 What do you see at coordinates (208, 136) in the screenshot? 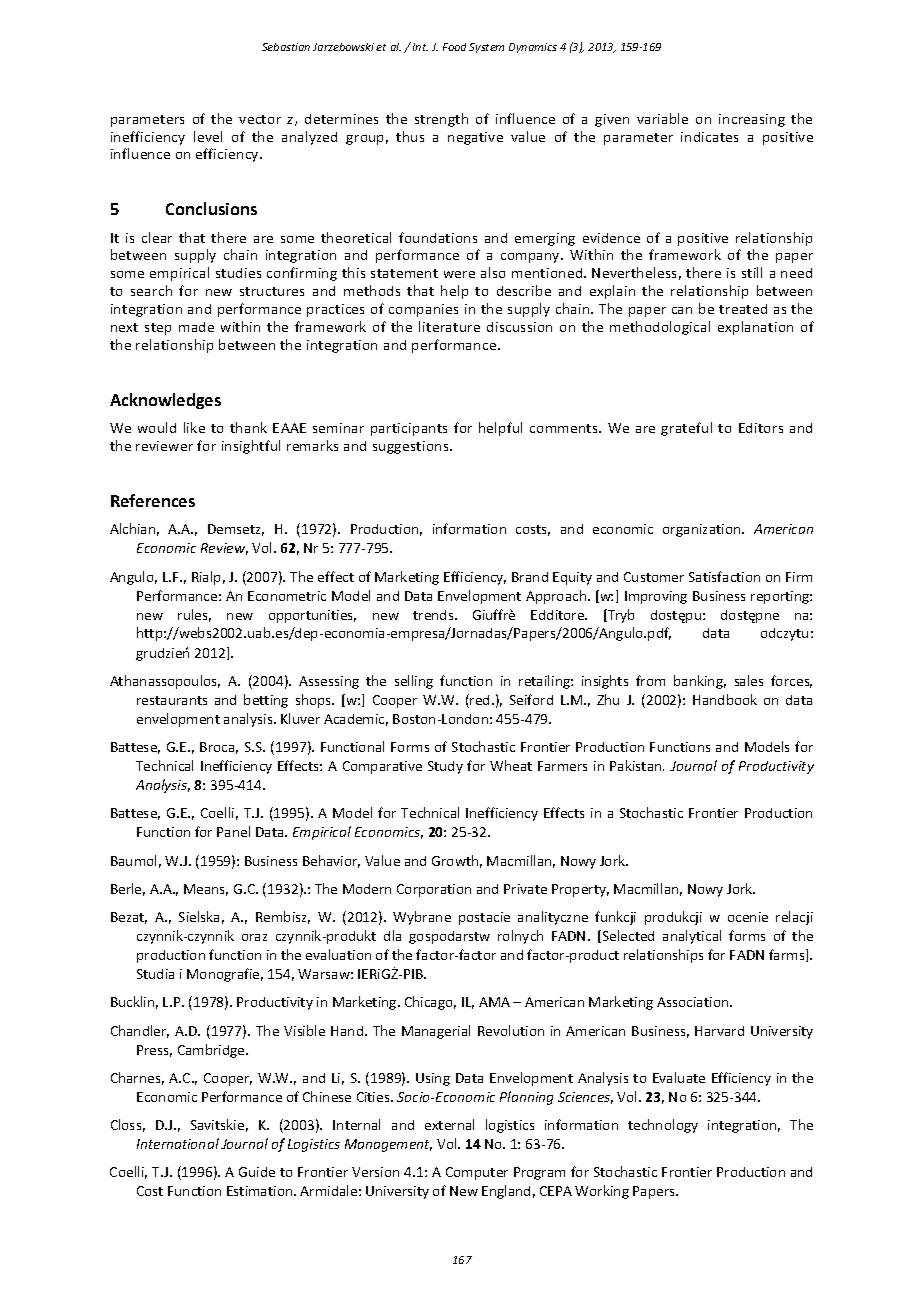
I see `level` at bounding box center [208, 136].
